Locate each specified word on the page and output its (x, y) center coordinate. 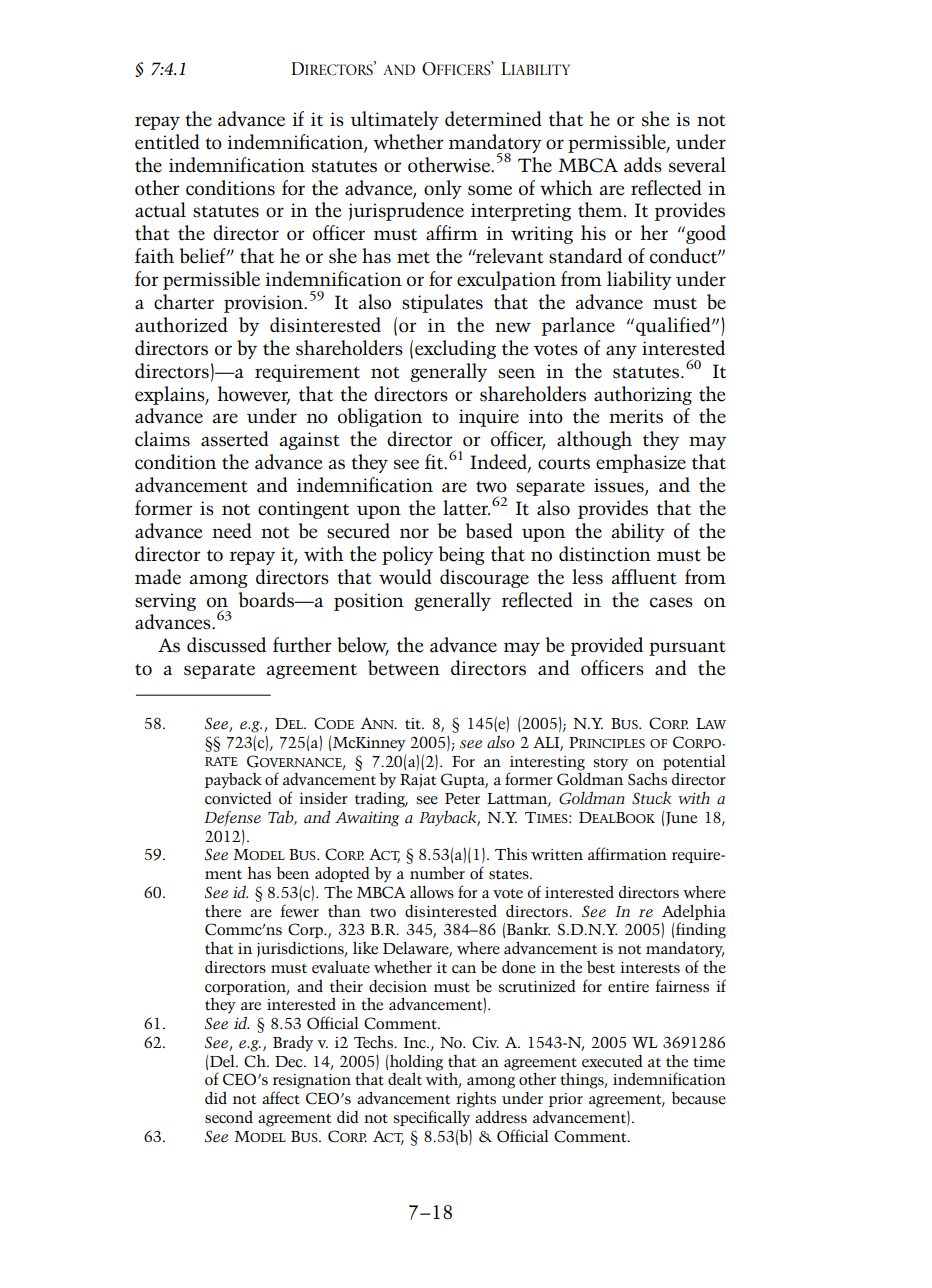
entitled (167, 142)
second (229, 1117)
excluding (455, 349)
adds (643, 165)
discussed (226, 645)
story (610, 764)
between (404, 668)
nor (414, 533)
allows (432, 892)
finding (701, 930)
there (223, 911)
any (621, 352)
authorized (181, 325)
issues (620, 486)
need (232, 531)
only (443, 189)
